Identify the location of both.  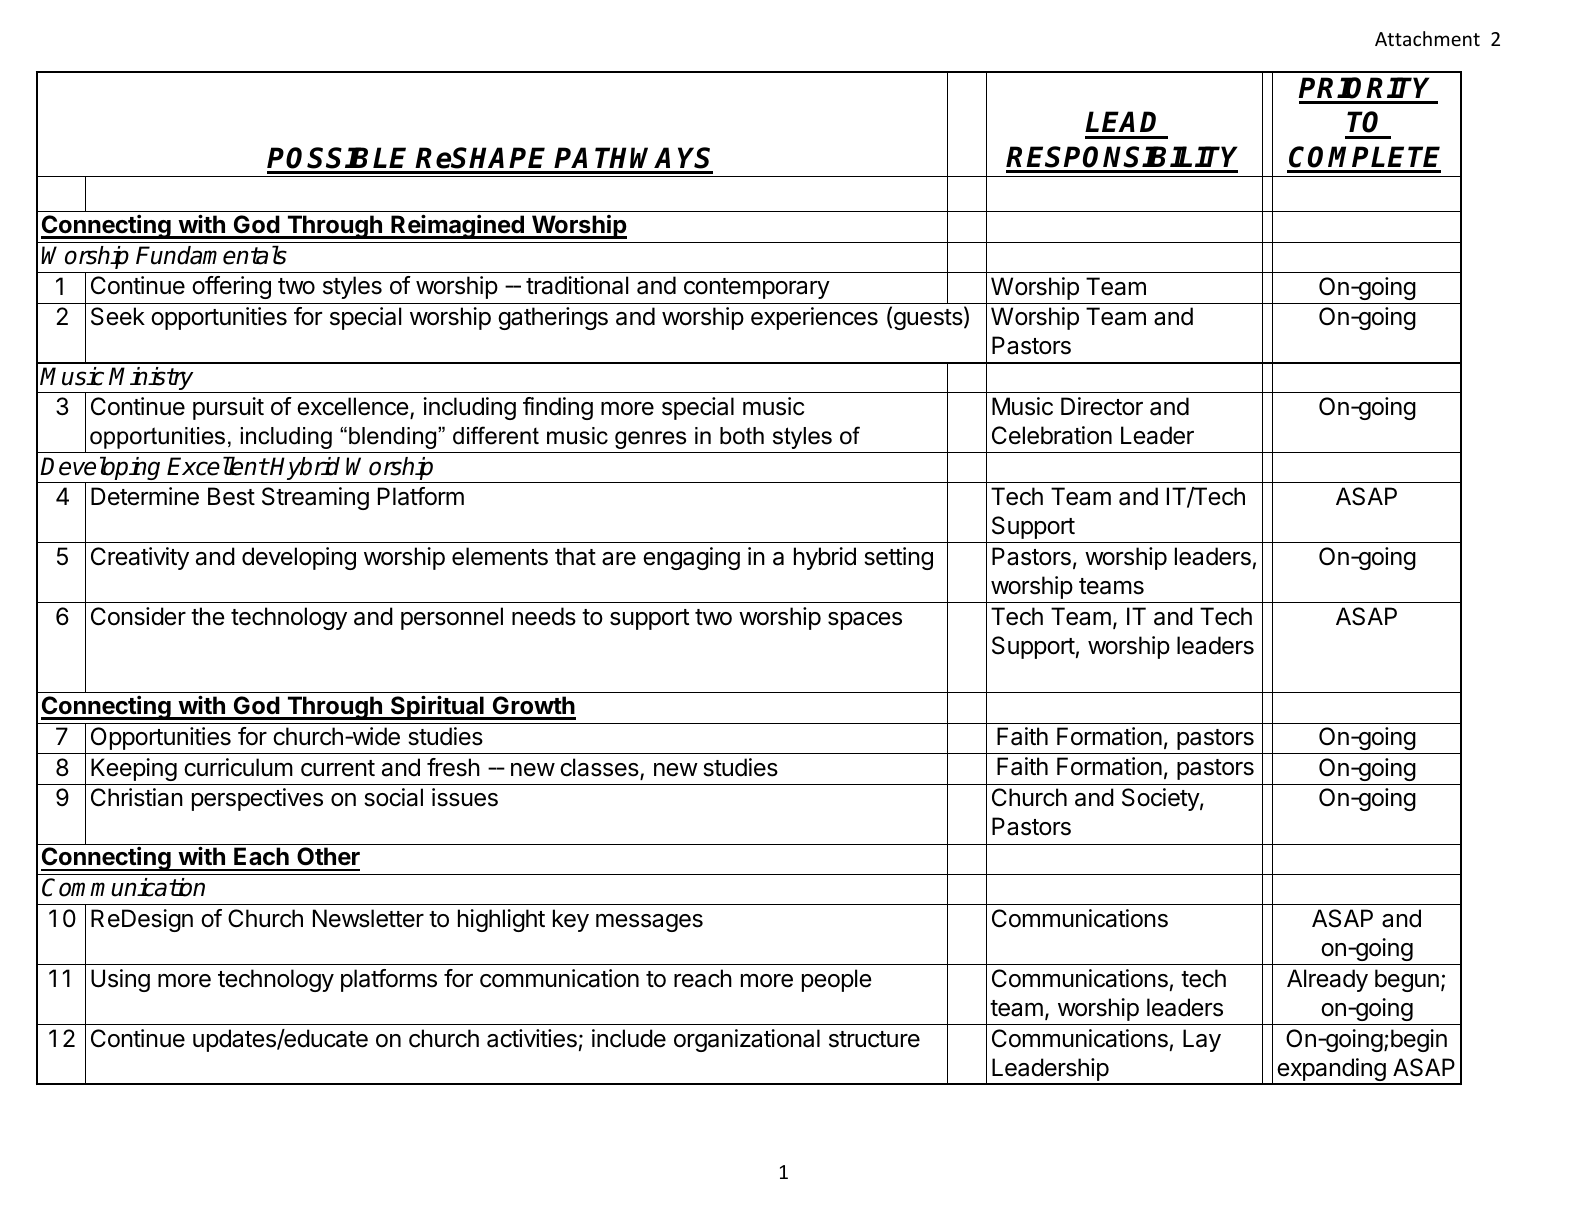
(742, 436).
